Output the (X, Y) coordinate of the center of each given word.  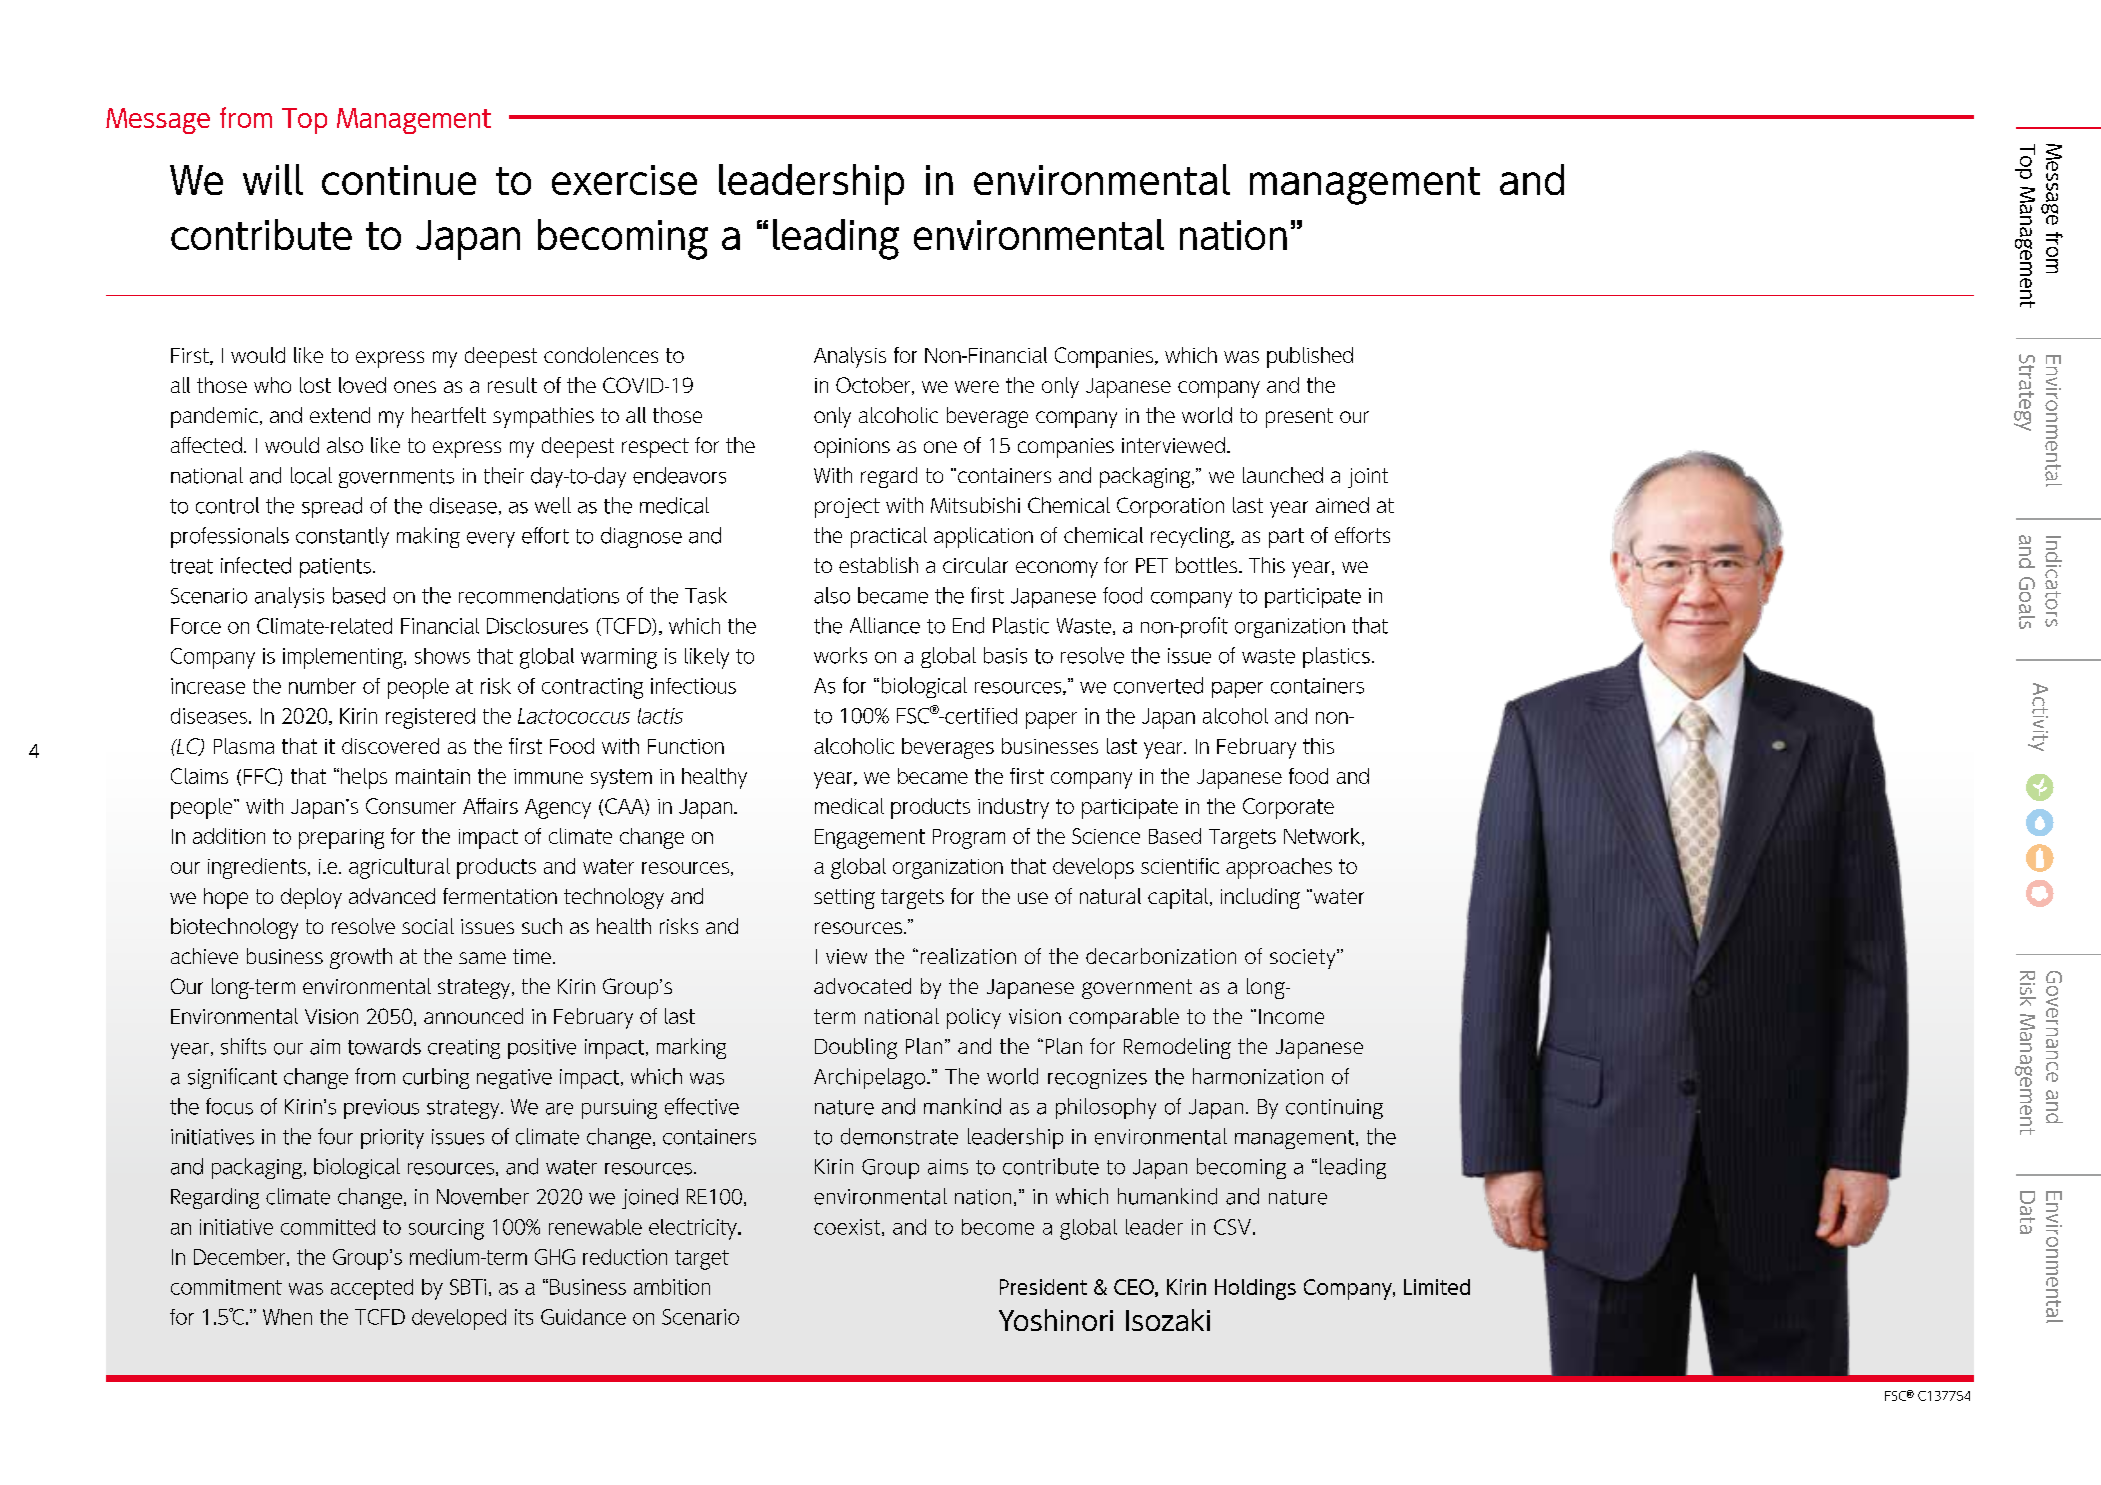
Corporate (1288, 808)
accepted (372, 1289)
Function (686, 746)
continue (399, 180)
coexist (848, 1227)
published (1310, 357)
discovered (390, 746)
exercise (624, 180)
